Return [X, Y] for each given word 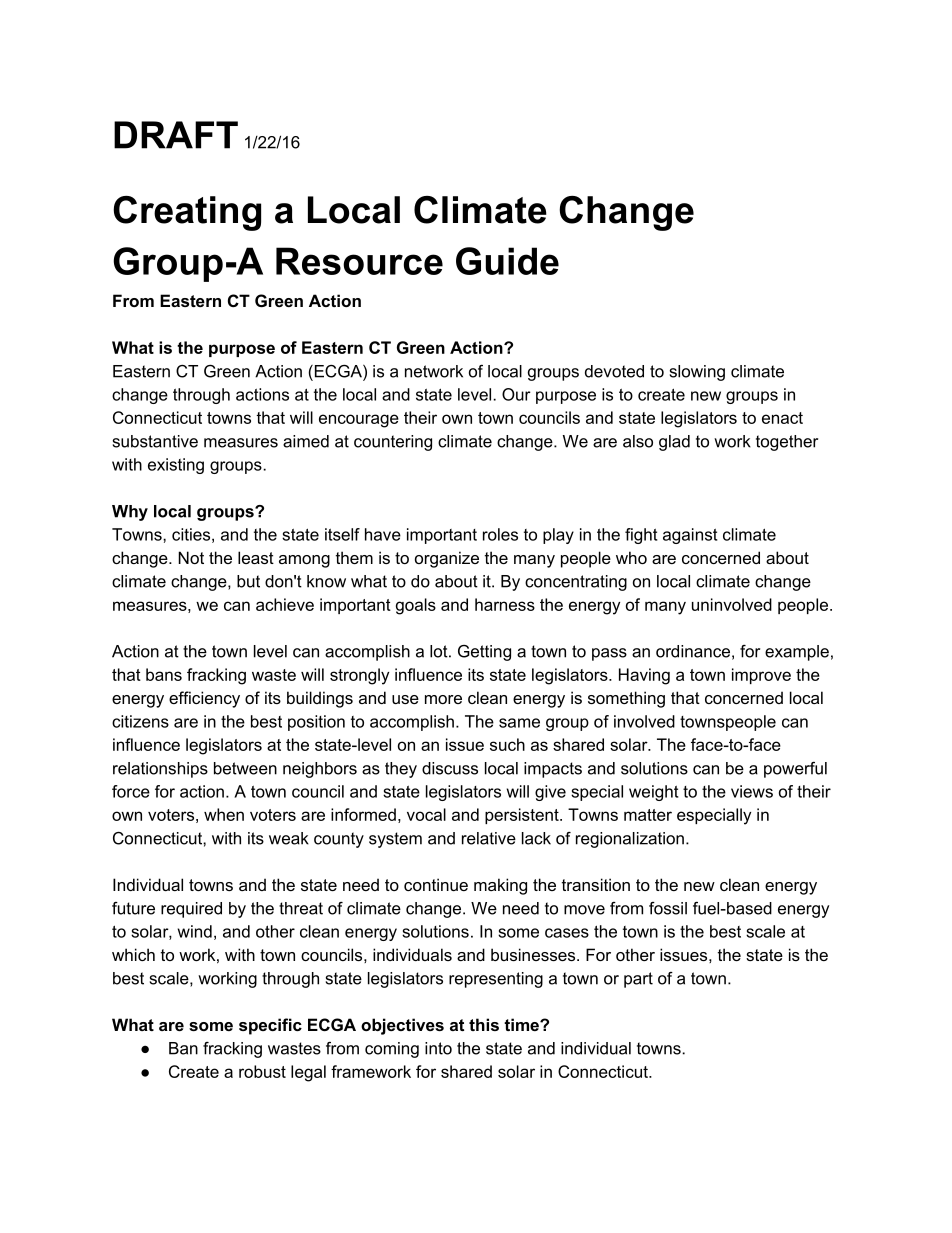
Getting [484, 653]
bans [164, 674]
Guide [507, 261]
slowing [697, 373]
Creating [187, 213]
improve [761, 676]
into [438, 1048]
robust [262, 1071]
